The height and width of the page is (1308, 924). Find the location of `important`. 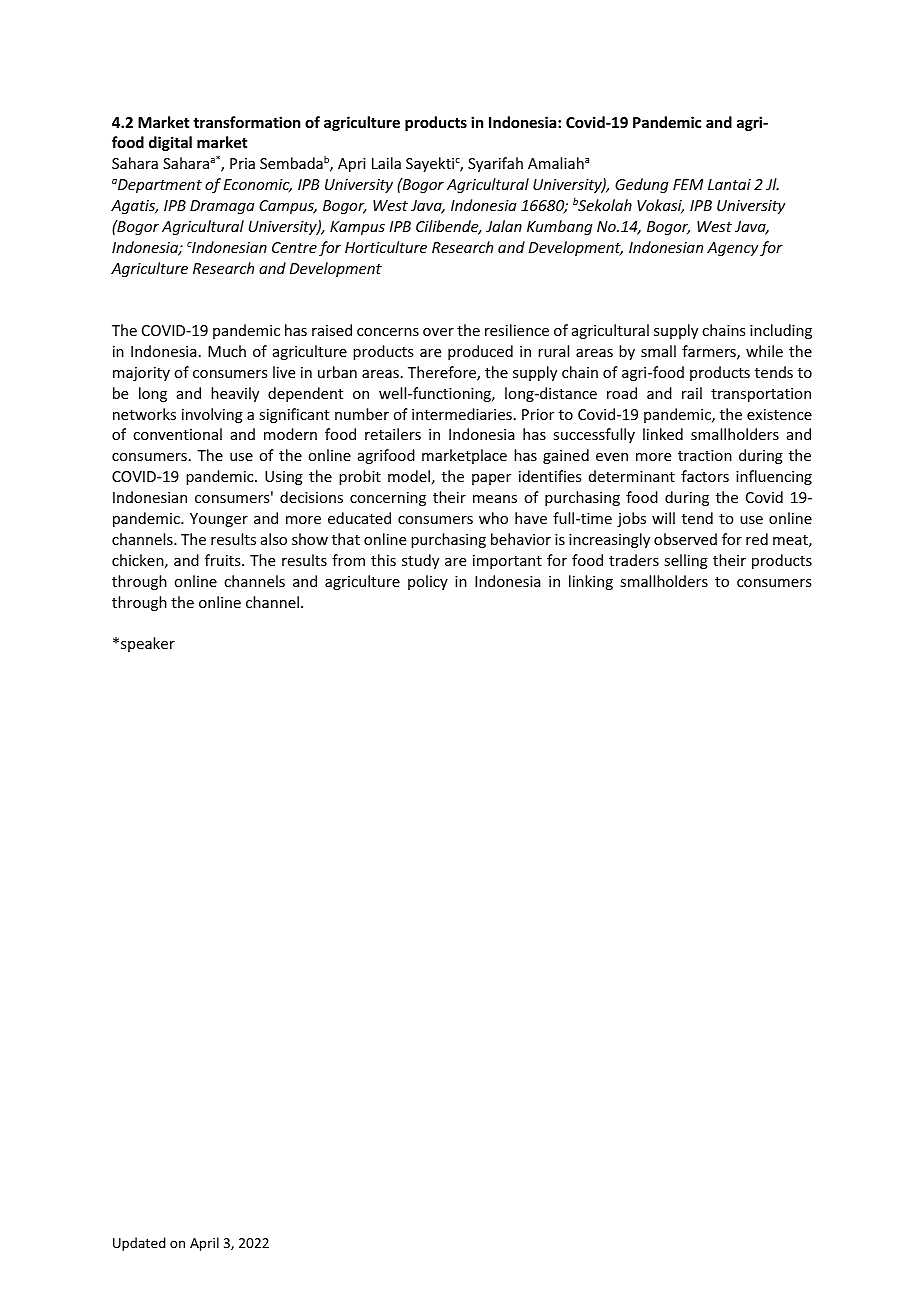

important is located at coordinates (507, 562).
